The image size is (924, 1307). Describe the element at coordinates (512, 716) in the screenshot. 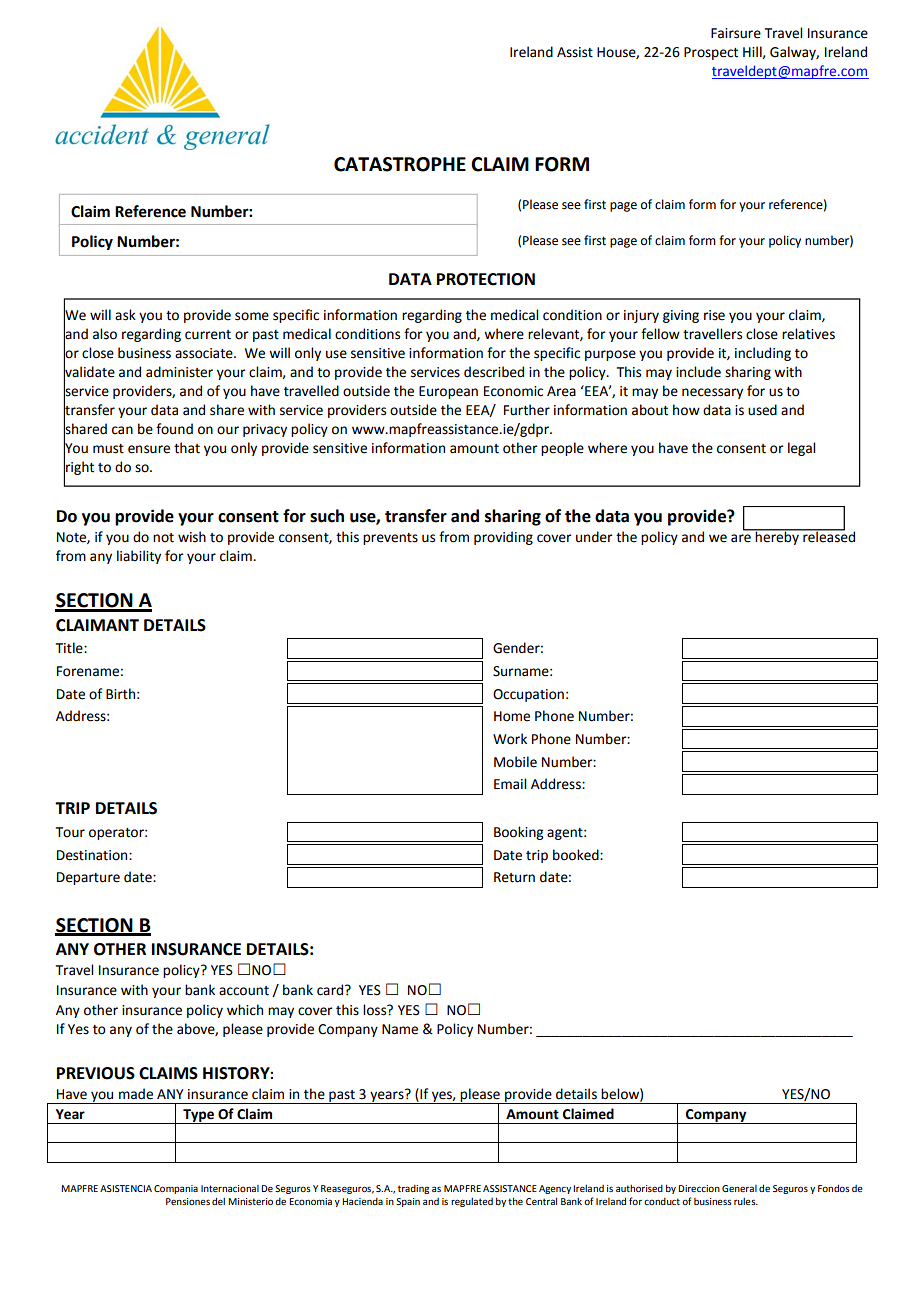

I see `Home` at that location.
